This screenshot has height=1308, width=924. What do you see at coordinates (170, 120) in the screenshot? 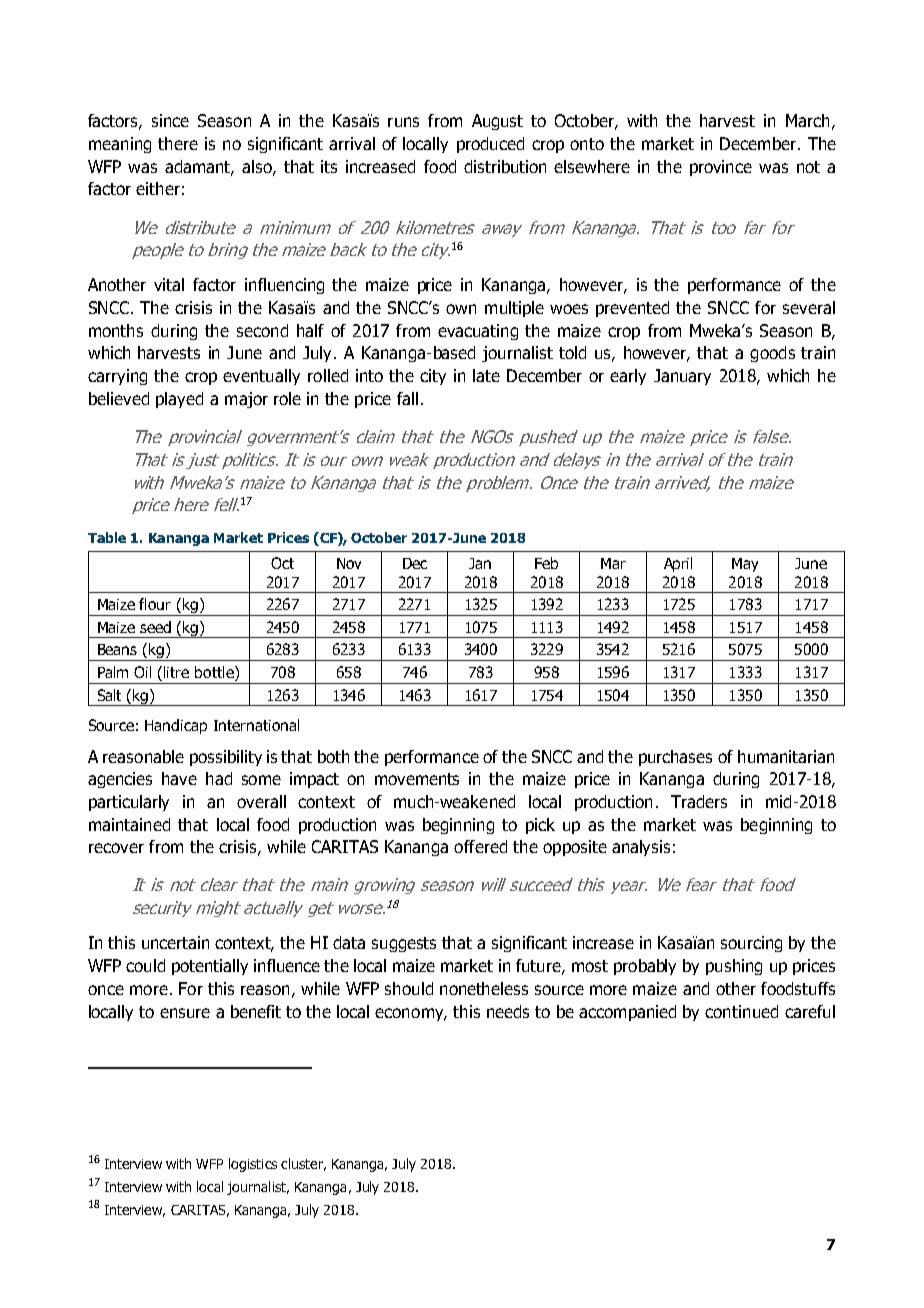
I see `since` at bounding box center [170, 120].
